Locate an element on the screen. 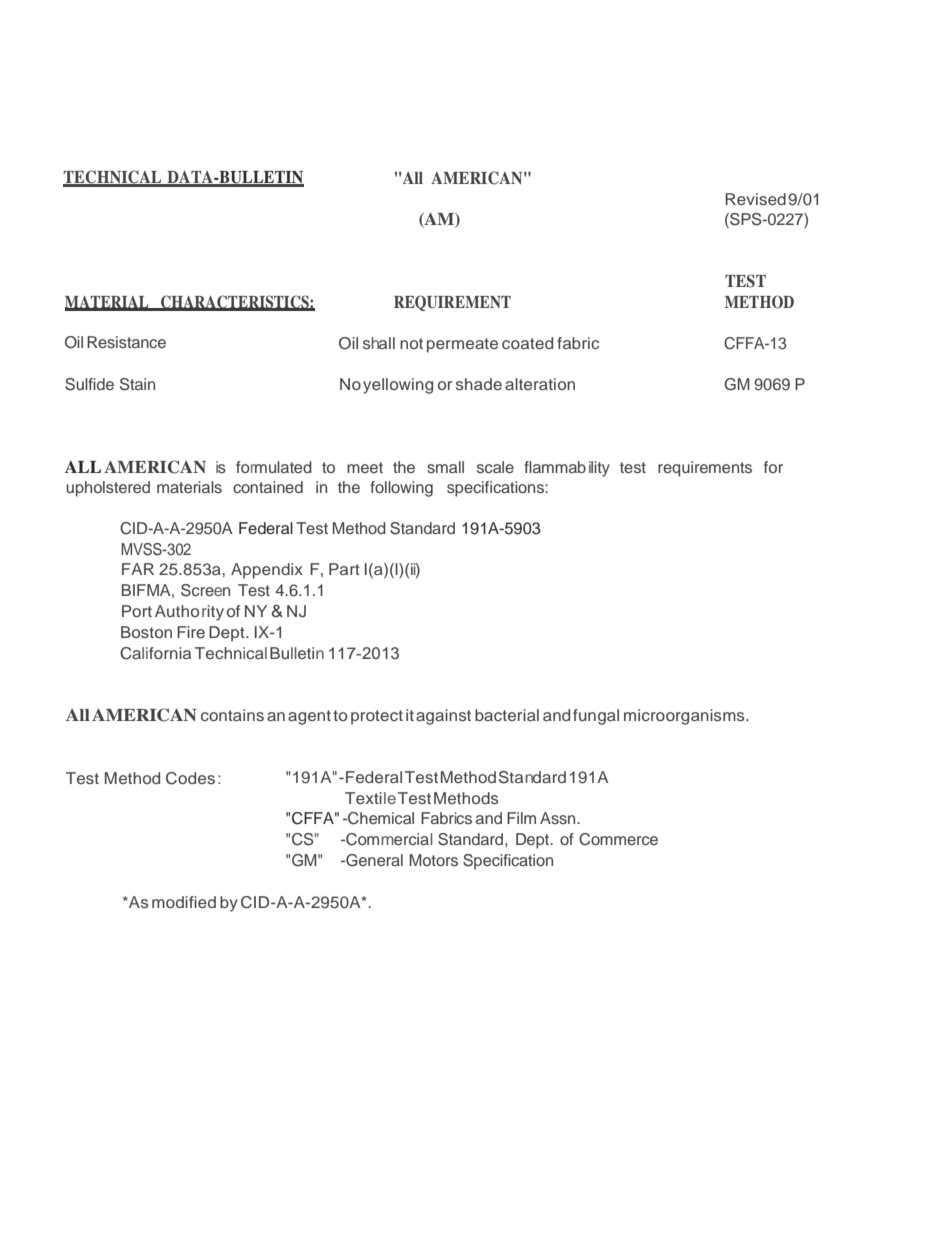  Part is located at coordinates (344, 569).
